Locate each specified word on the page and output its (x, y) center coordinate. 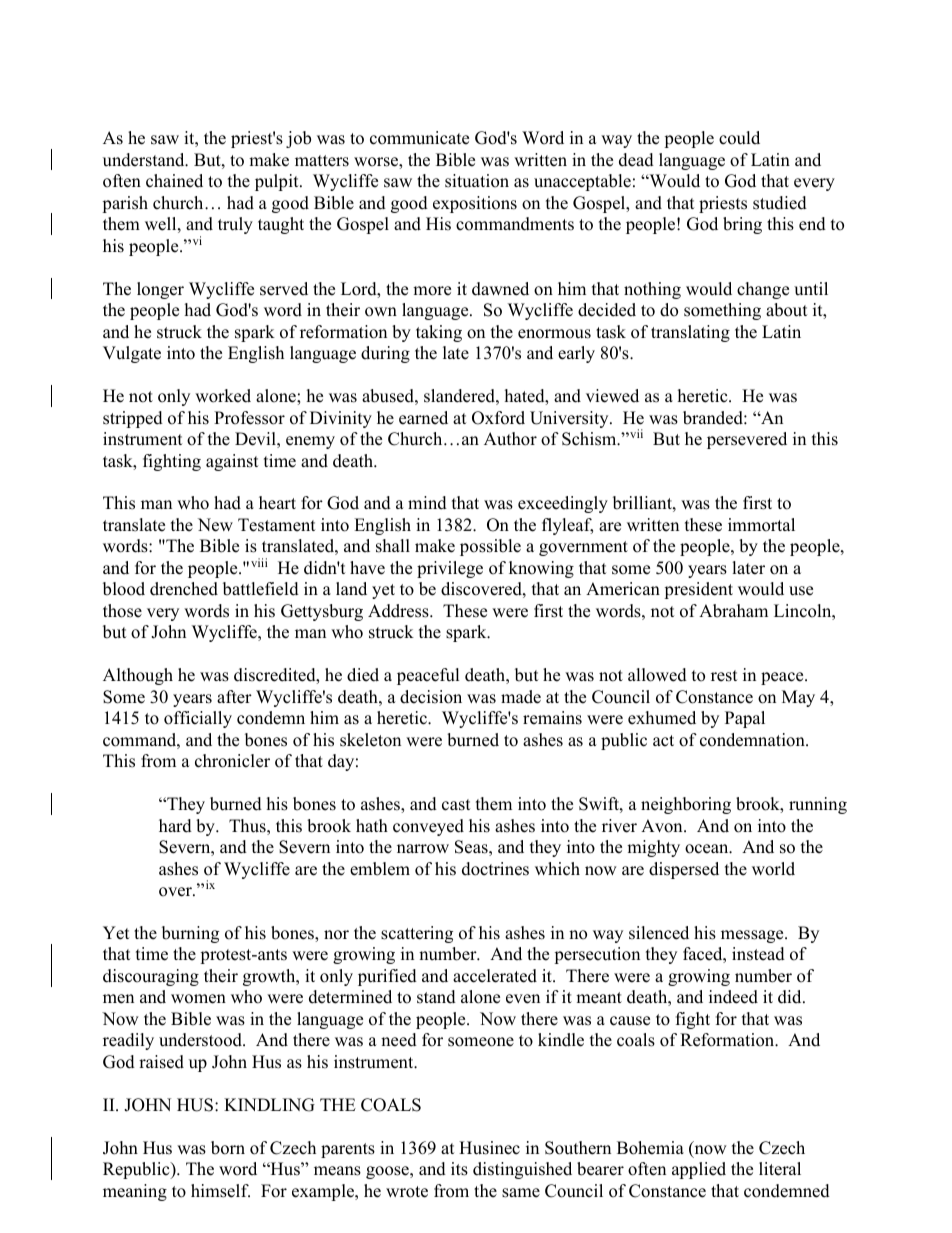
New (215, 525)
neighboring (686, 805)
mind (427, 503)
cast (456, 805)
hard (175, 826)
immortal (761, 525)
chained (174, 181)
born (228, 1148)
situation (477, 181)
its (459, 1169)
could (739, 138)
